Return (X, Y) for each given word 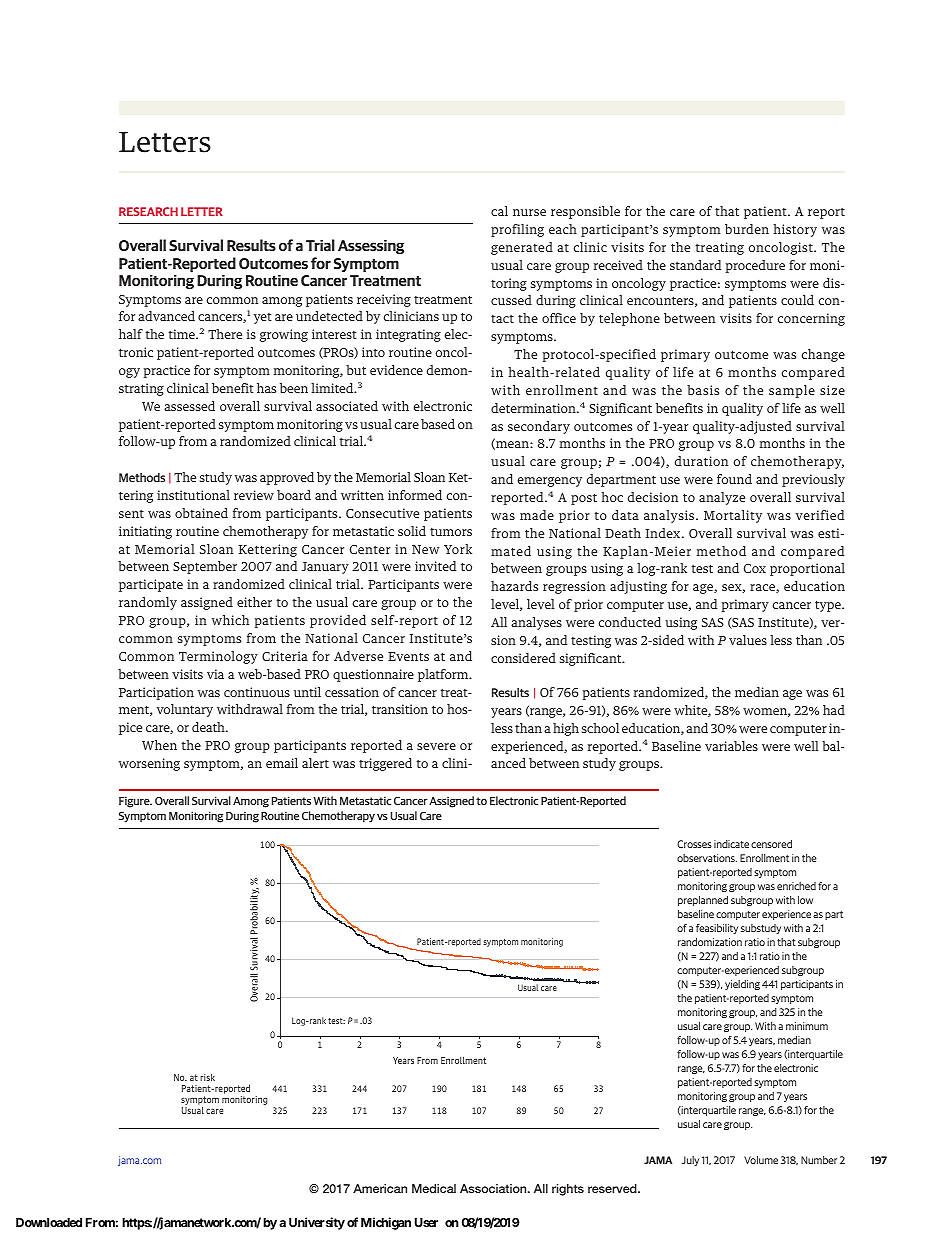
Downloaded (49, 1222)
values (748, 640)
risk (207, 1077)
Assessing (371, 247)
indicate (731, 844)
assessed (189, 406)
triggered (385, 764)
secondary (539, 427)
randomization (710, 942)
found (734, 479)
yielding (742, 985)
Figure (135, 802)
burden (747, 229)
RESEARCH (148, 211)
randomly (148, 603)
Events (408, 656)
